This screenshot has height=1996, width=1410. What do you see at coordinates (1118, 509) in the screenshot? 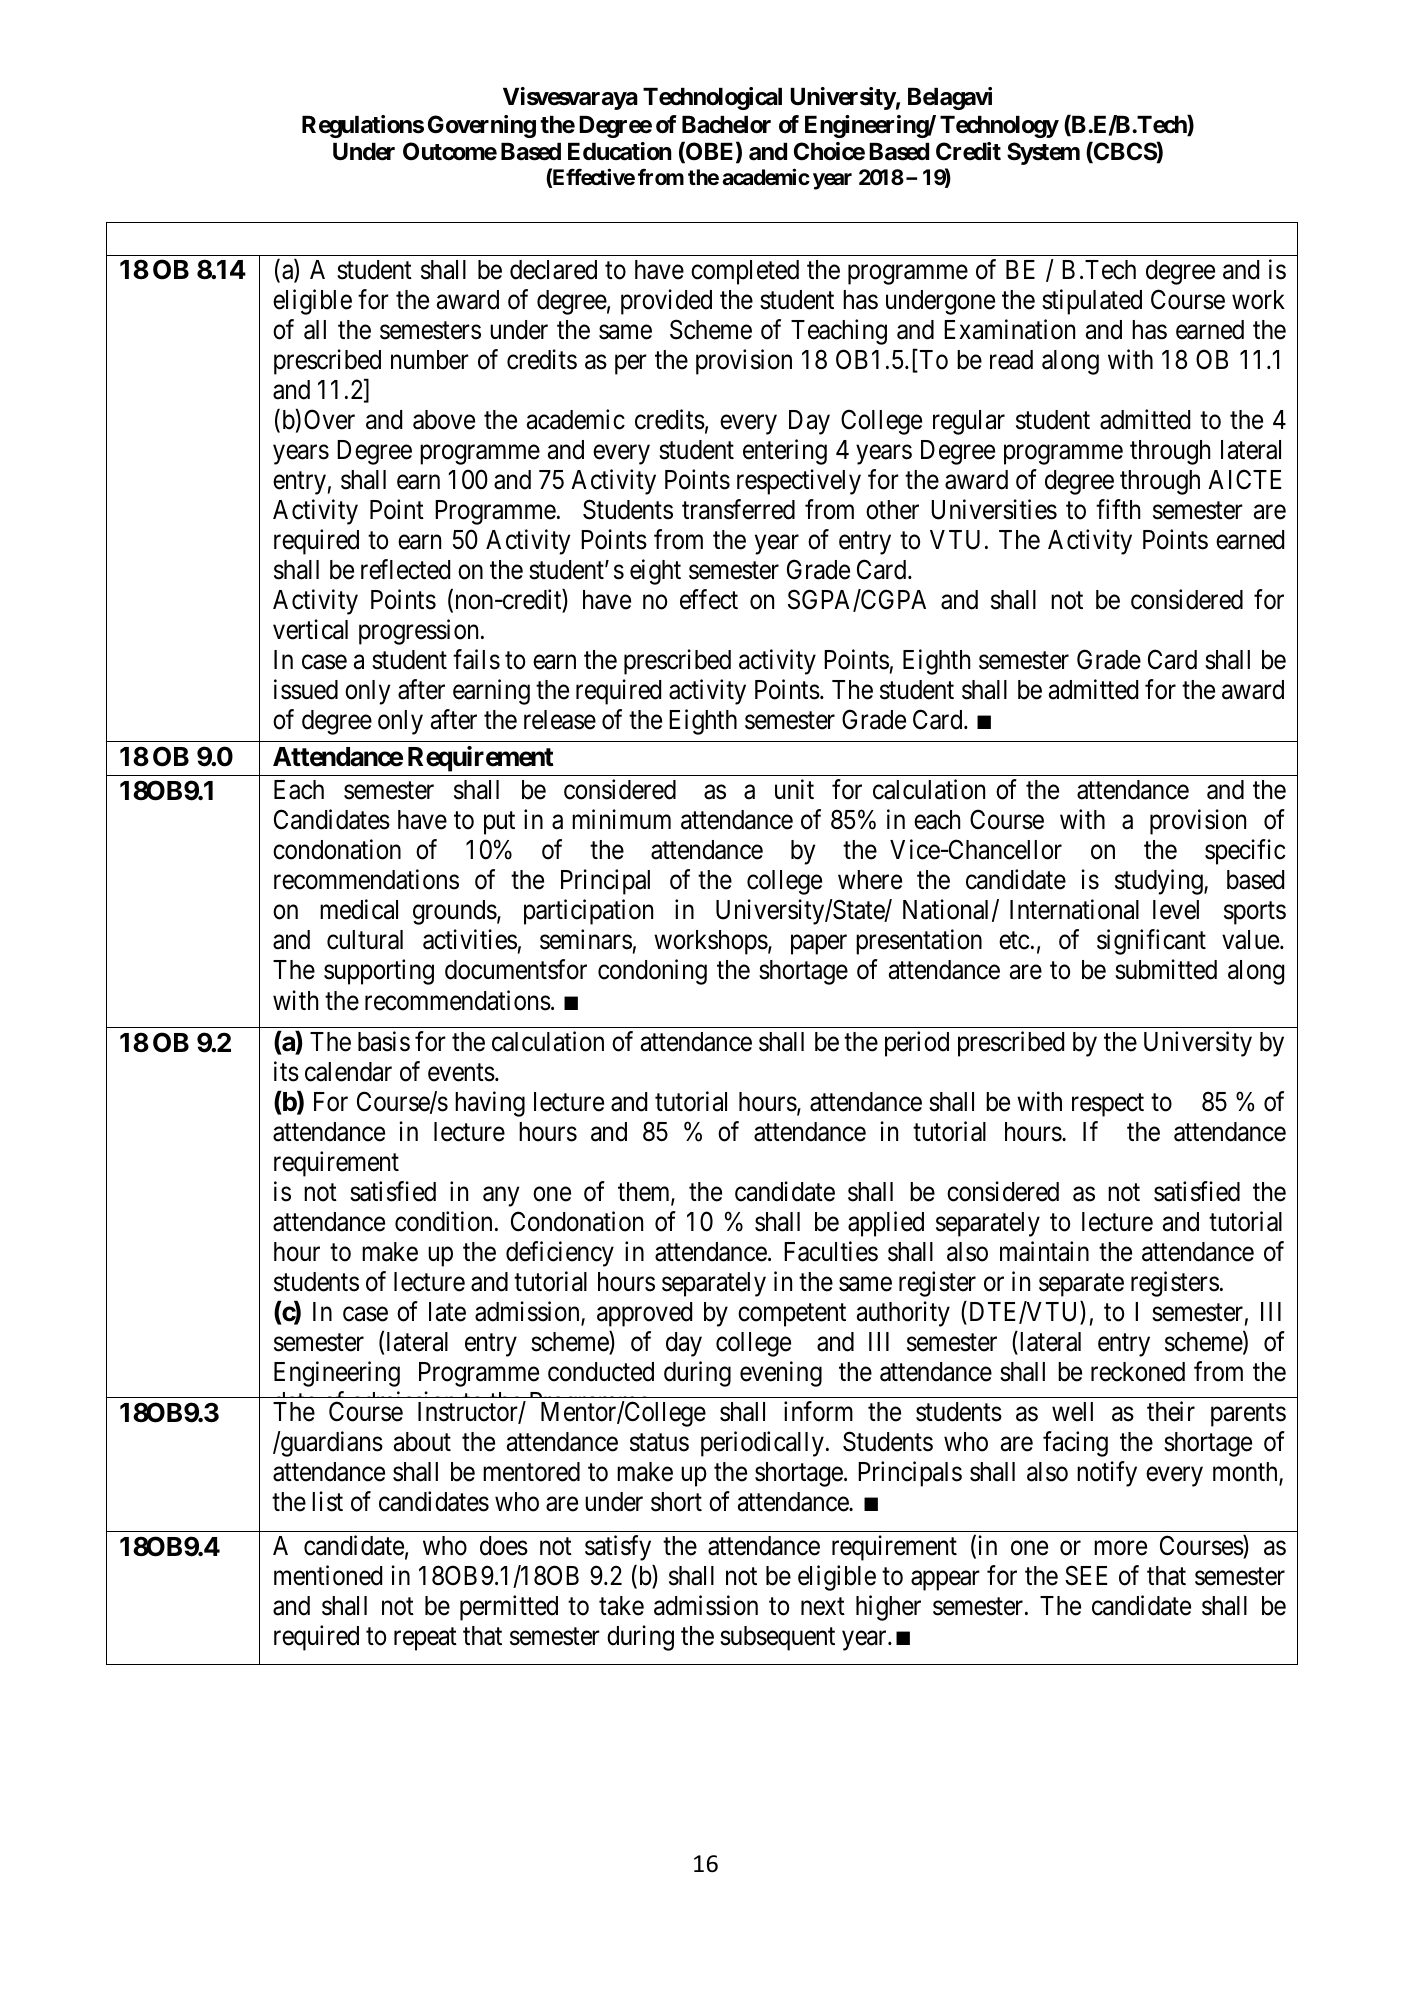
I see `fifth` at bounding box center [1118, 509].
